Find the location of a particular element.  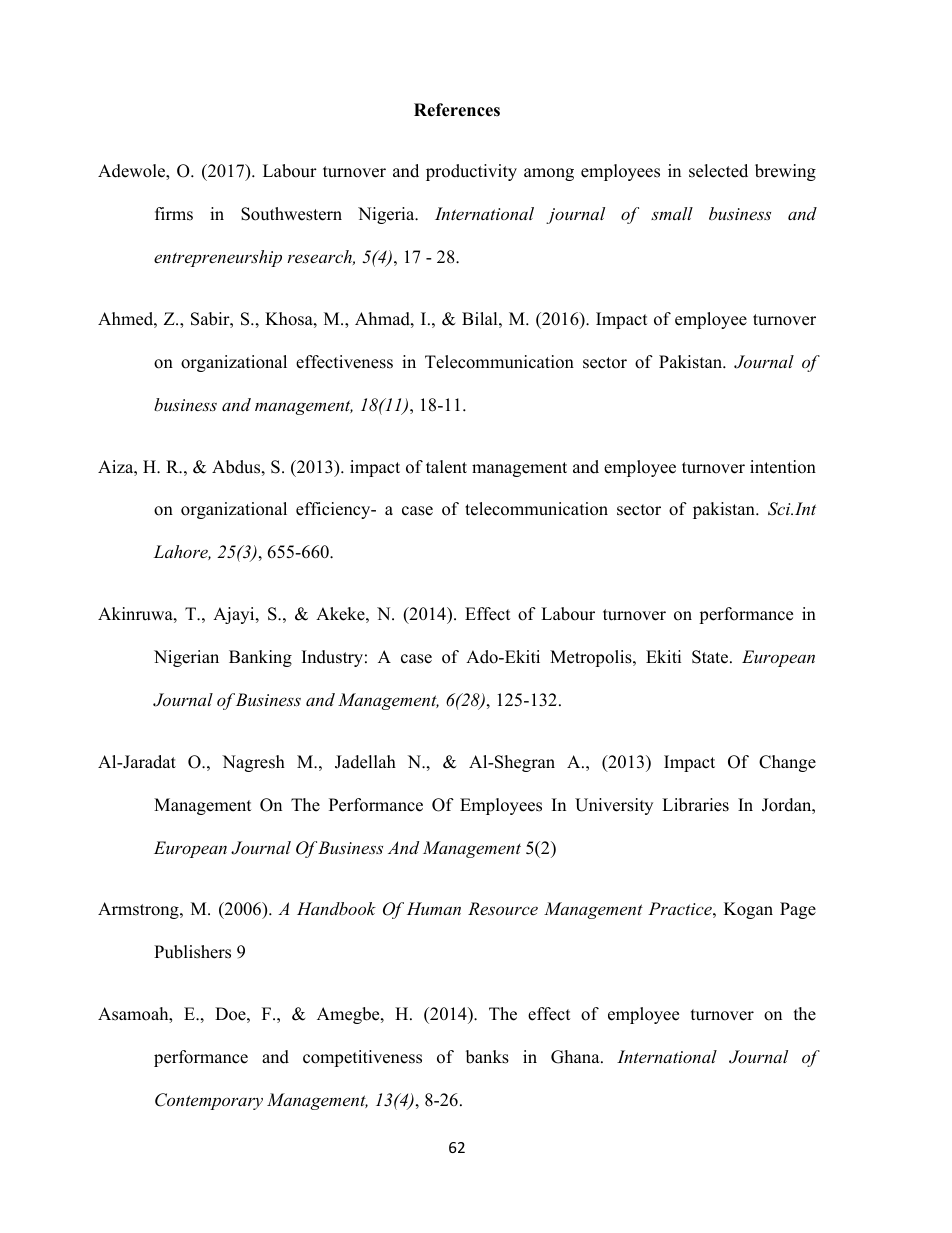

firms is located at coordinates (174, 214).
